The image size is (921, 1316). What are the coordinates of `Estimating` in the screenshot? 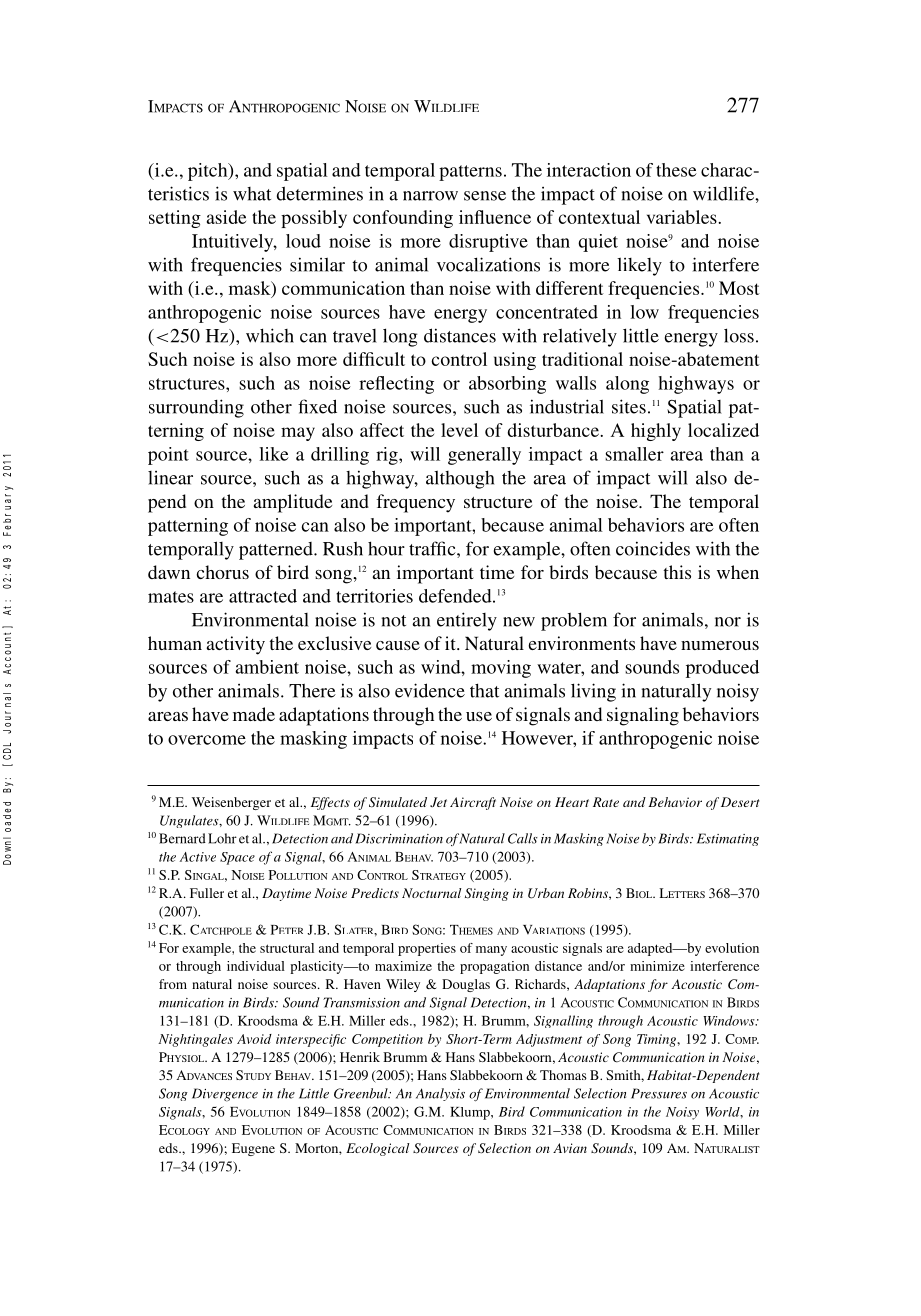 It's located at (728, 839).
